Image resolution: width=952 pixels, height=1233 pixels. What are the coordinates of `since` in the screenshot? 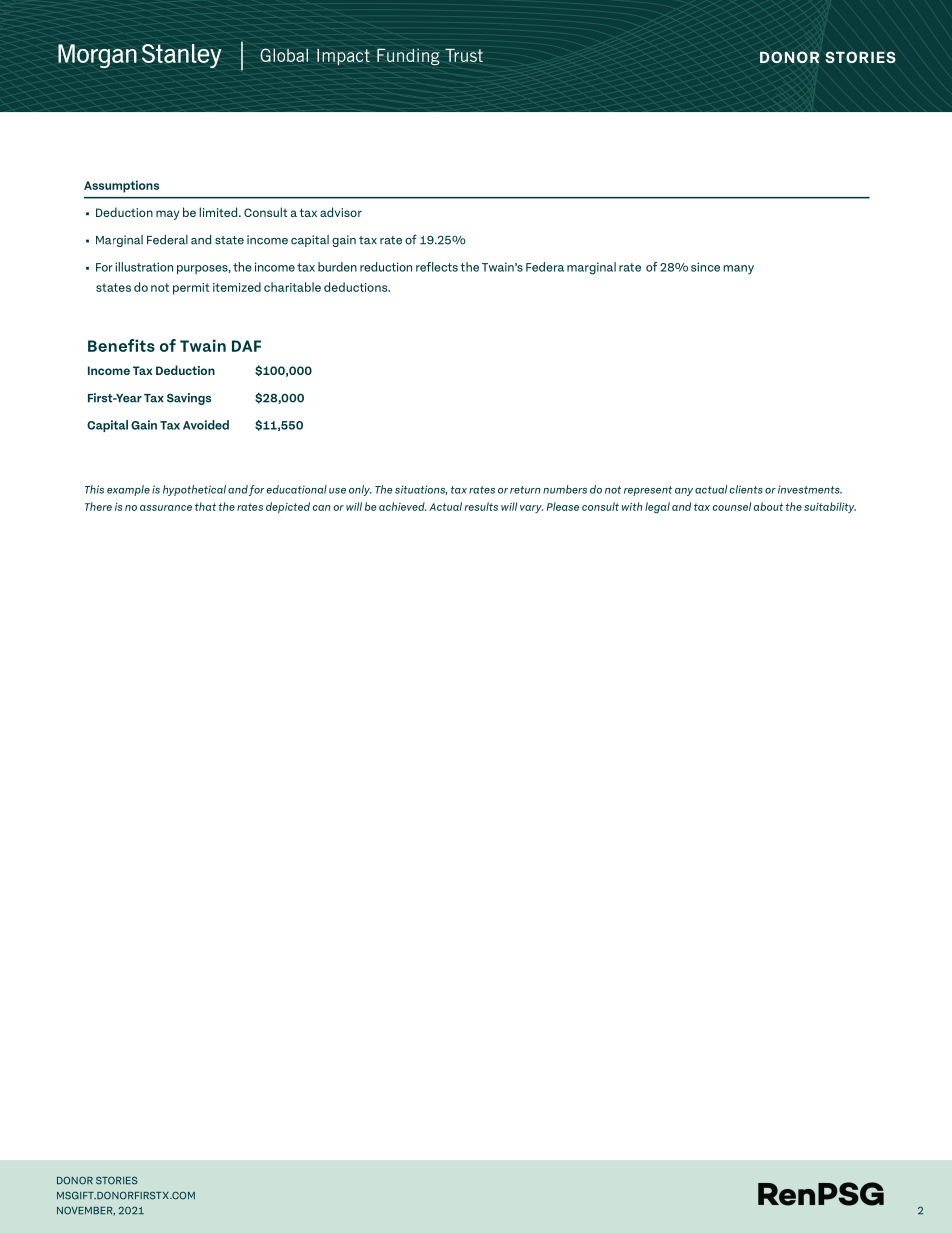 It's located at (705, 267).
